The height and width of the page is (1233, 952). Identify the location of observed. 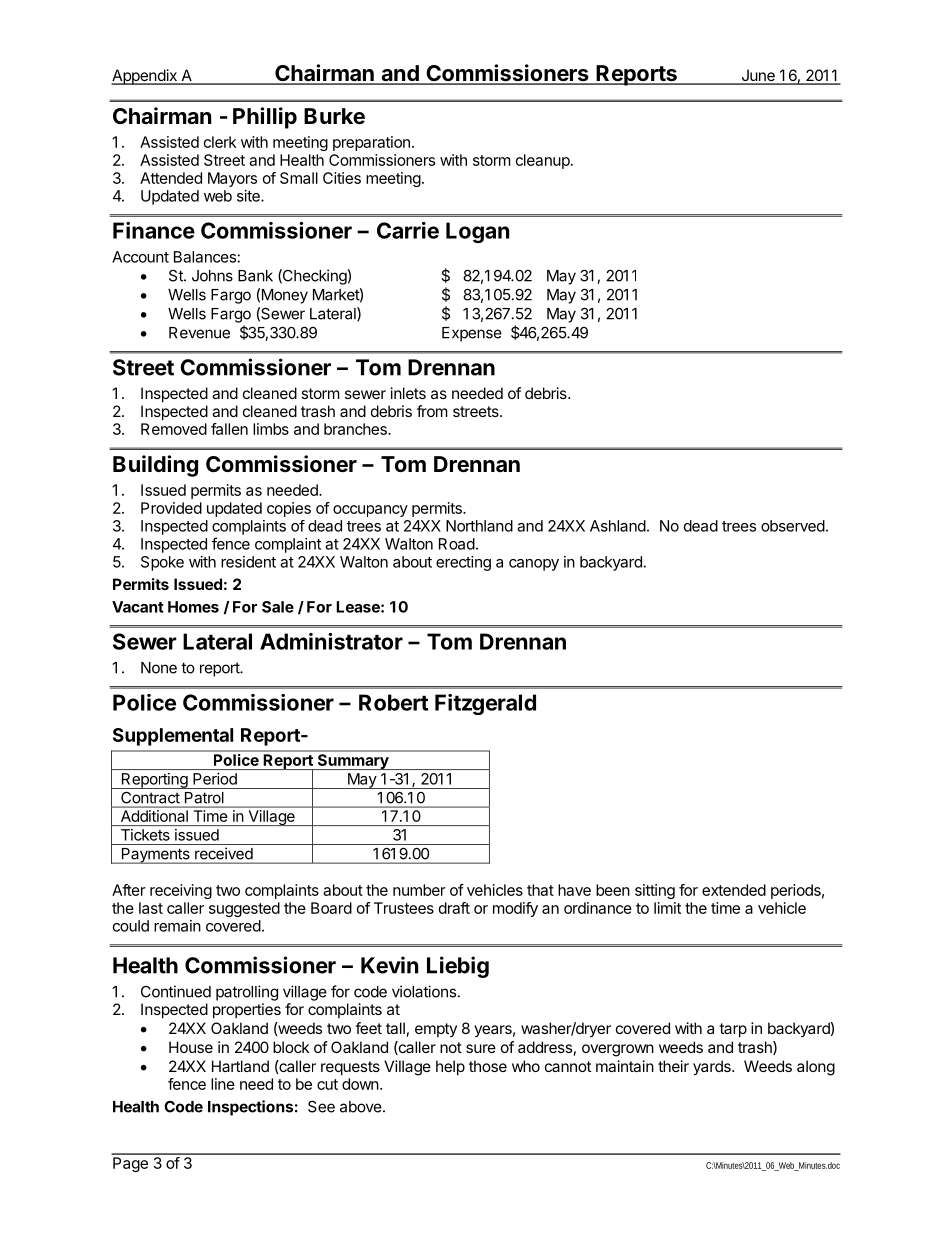
(793, 526).
